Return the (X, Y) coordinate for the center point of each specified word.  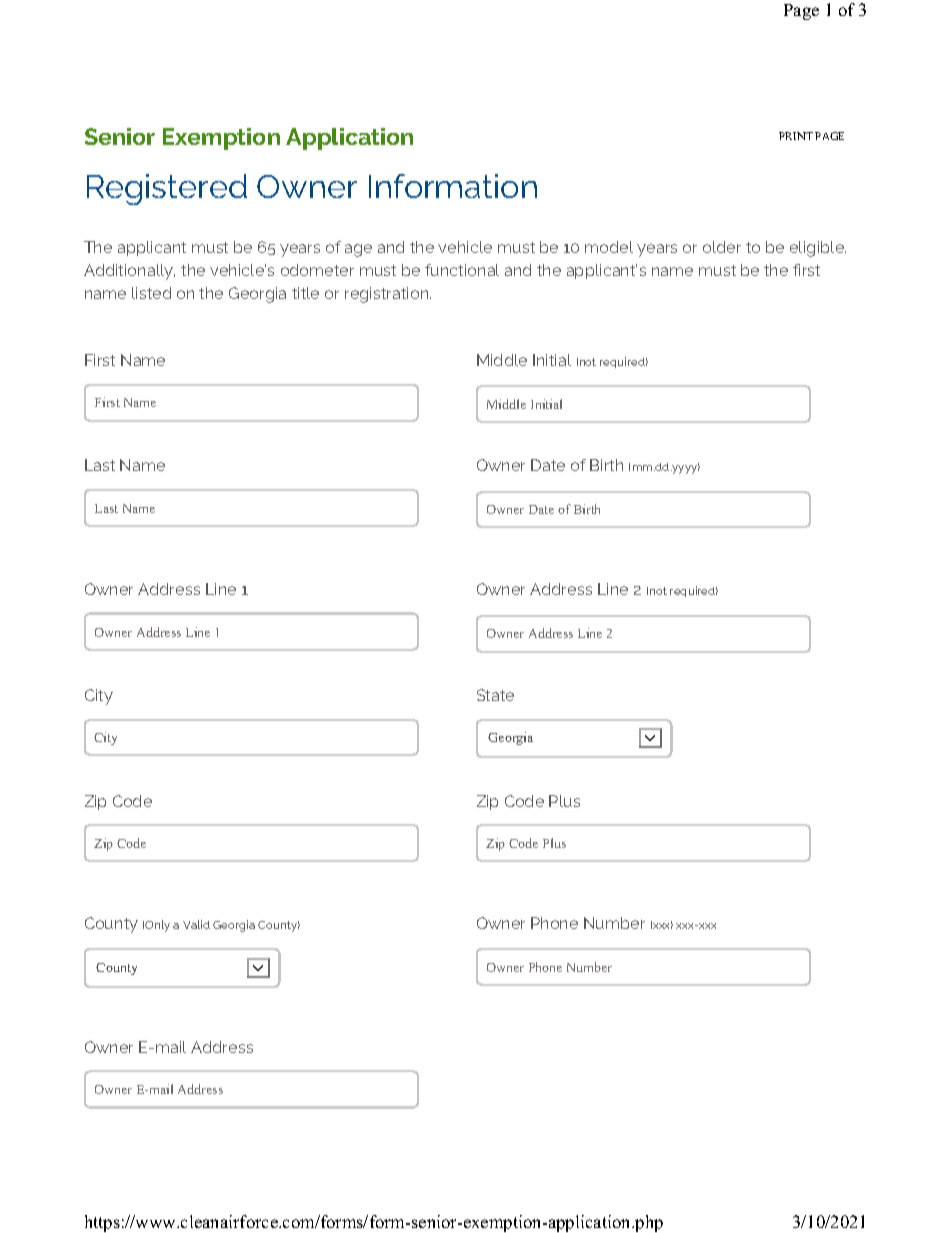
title (305, 293)
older (722, 247)
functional (462, 270)
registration (388, 295)
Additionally (129, 272)
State (495, 695)
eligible (818, 249)
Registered (167, 189)
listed (151, 293)
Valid (196, 924)
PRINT (796, 136)
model (609, 247)
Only (157, 926)
